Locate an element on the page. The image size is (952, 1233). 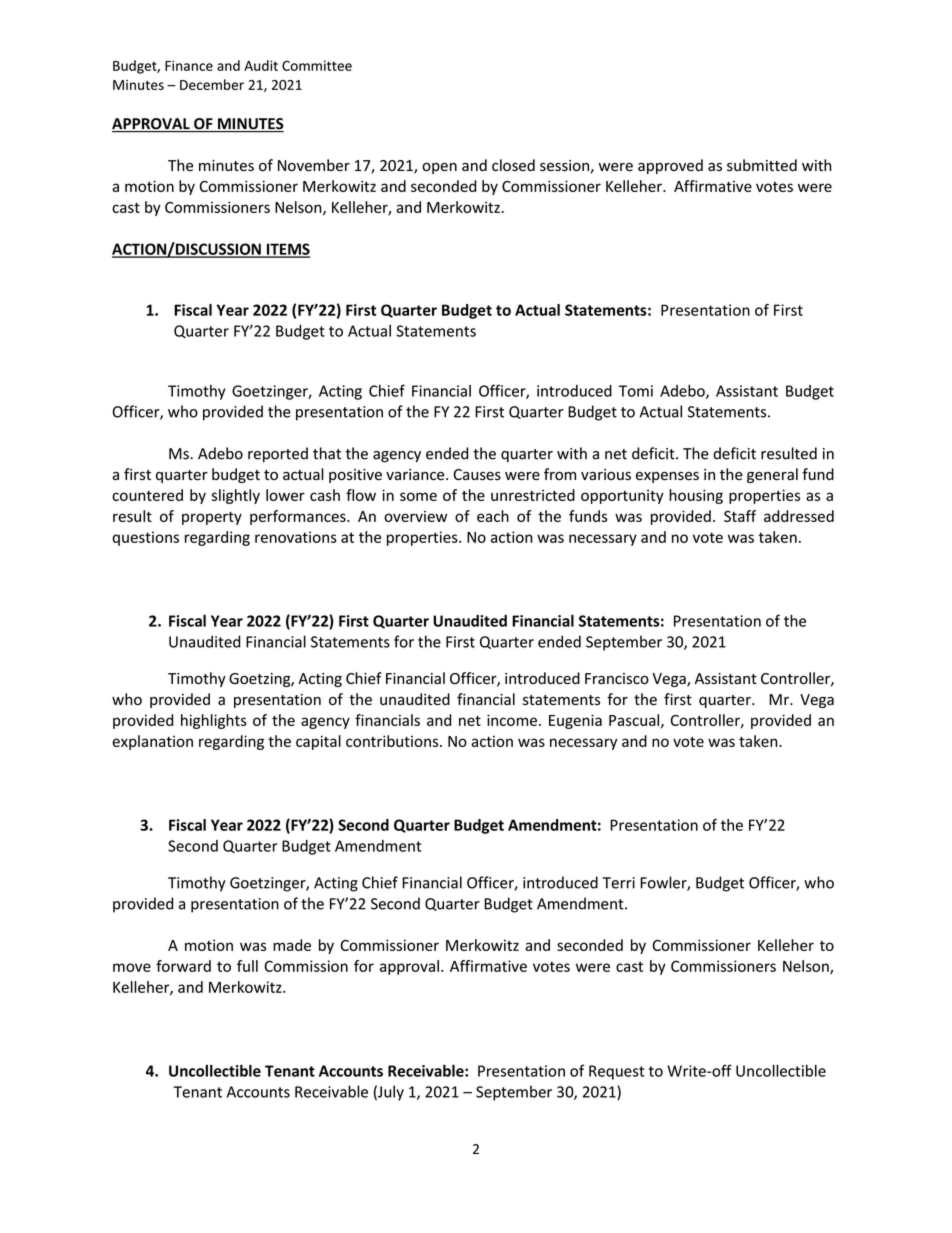
December is located at coordinates (212, 84).
